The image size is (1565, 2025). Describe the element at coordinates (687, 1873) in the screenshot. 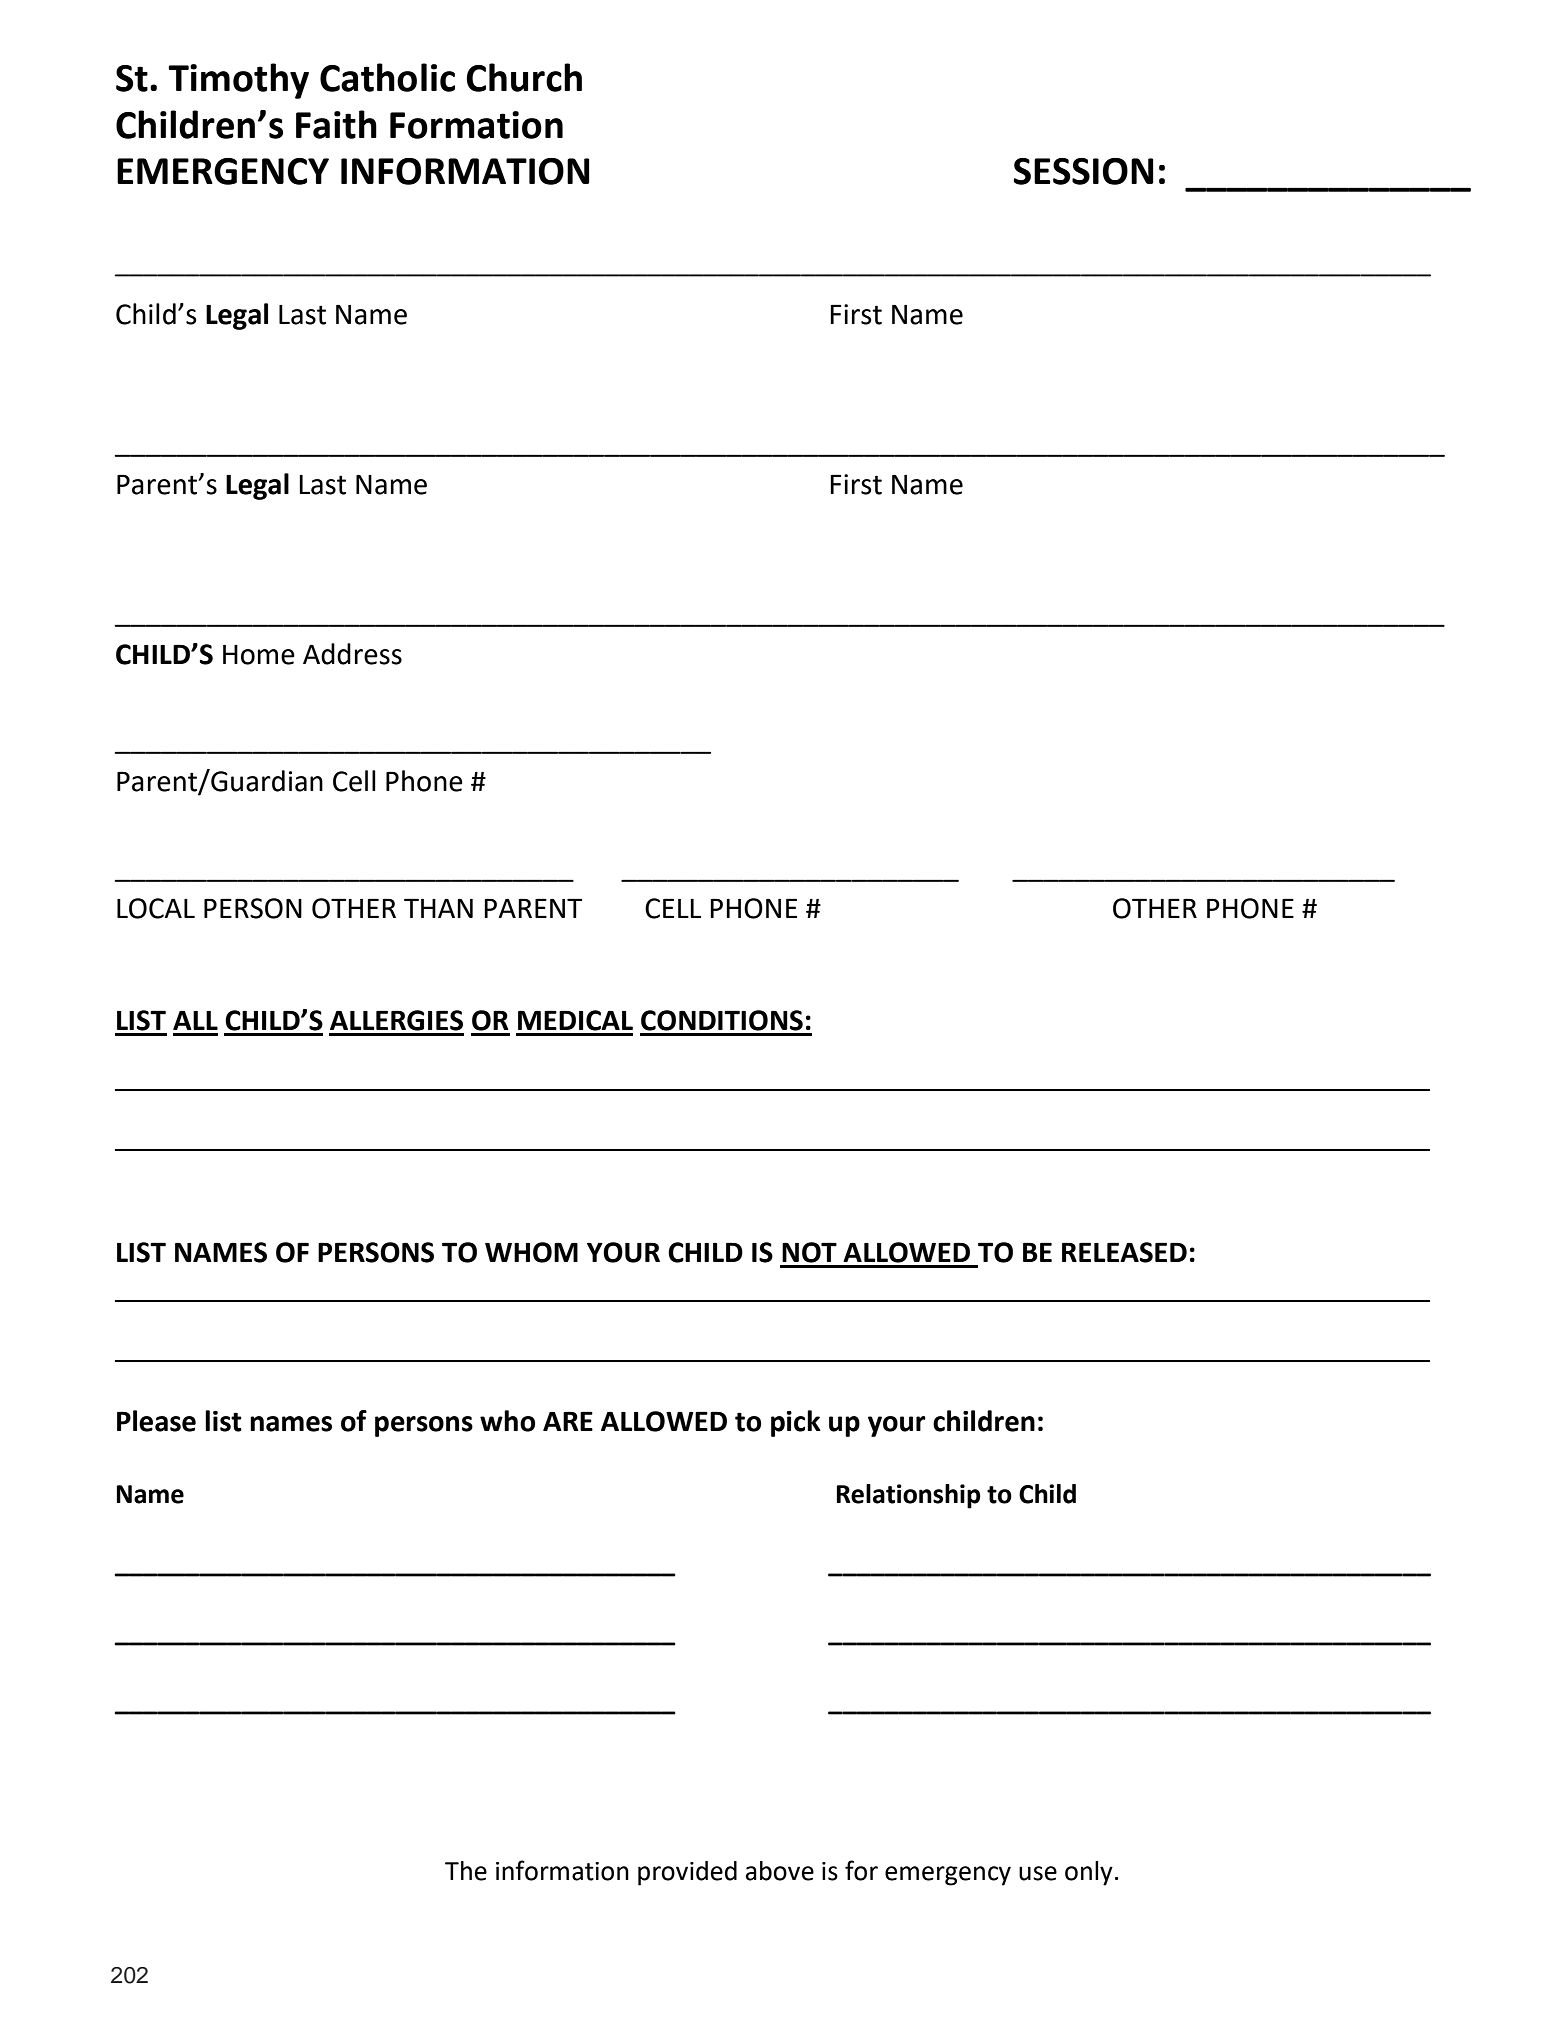

I see `provided` at that location.
